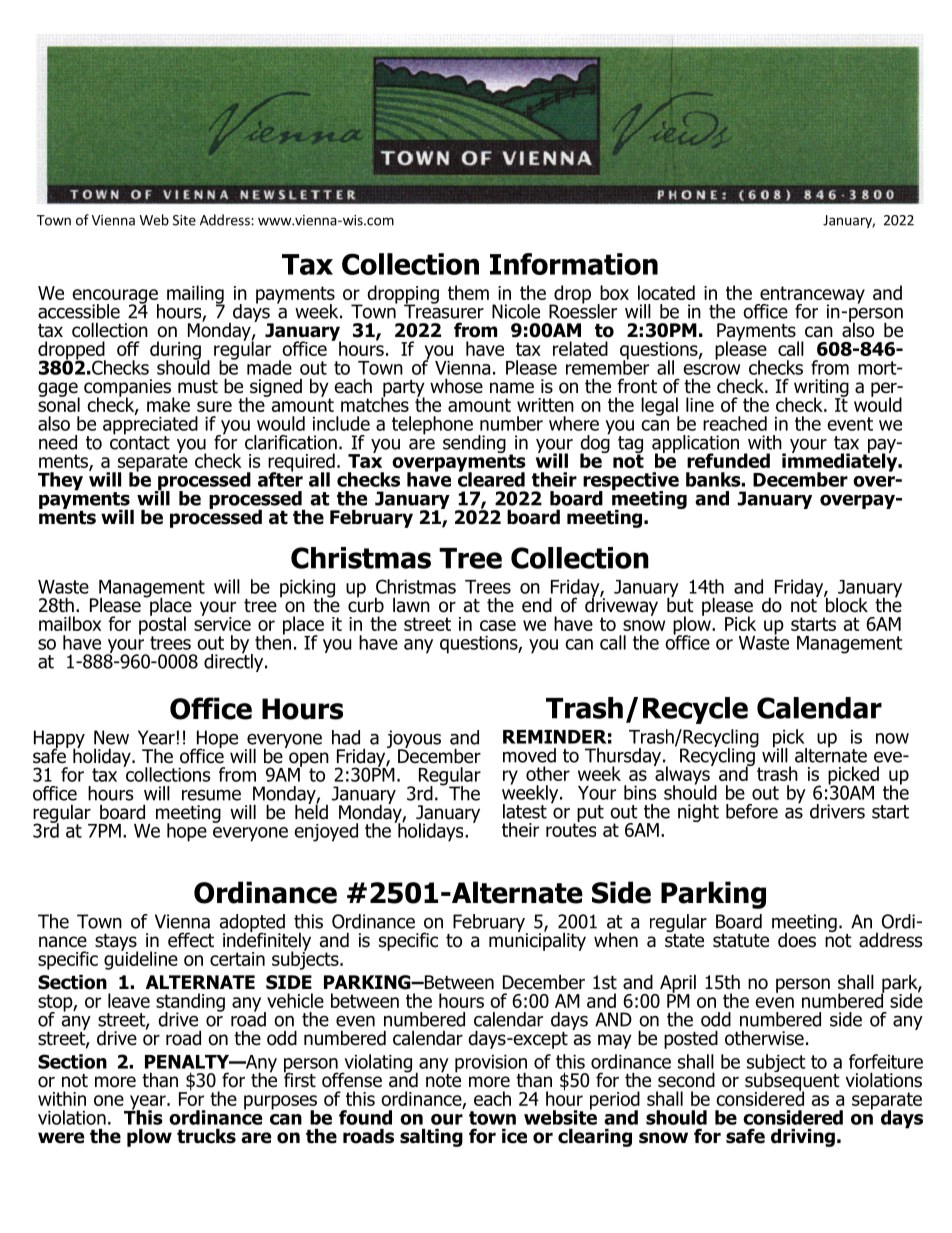  What do you see at coordinates (683, 775) in the image?
I see `always` at bounding box center [683, 775].
